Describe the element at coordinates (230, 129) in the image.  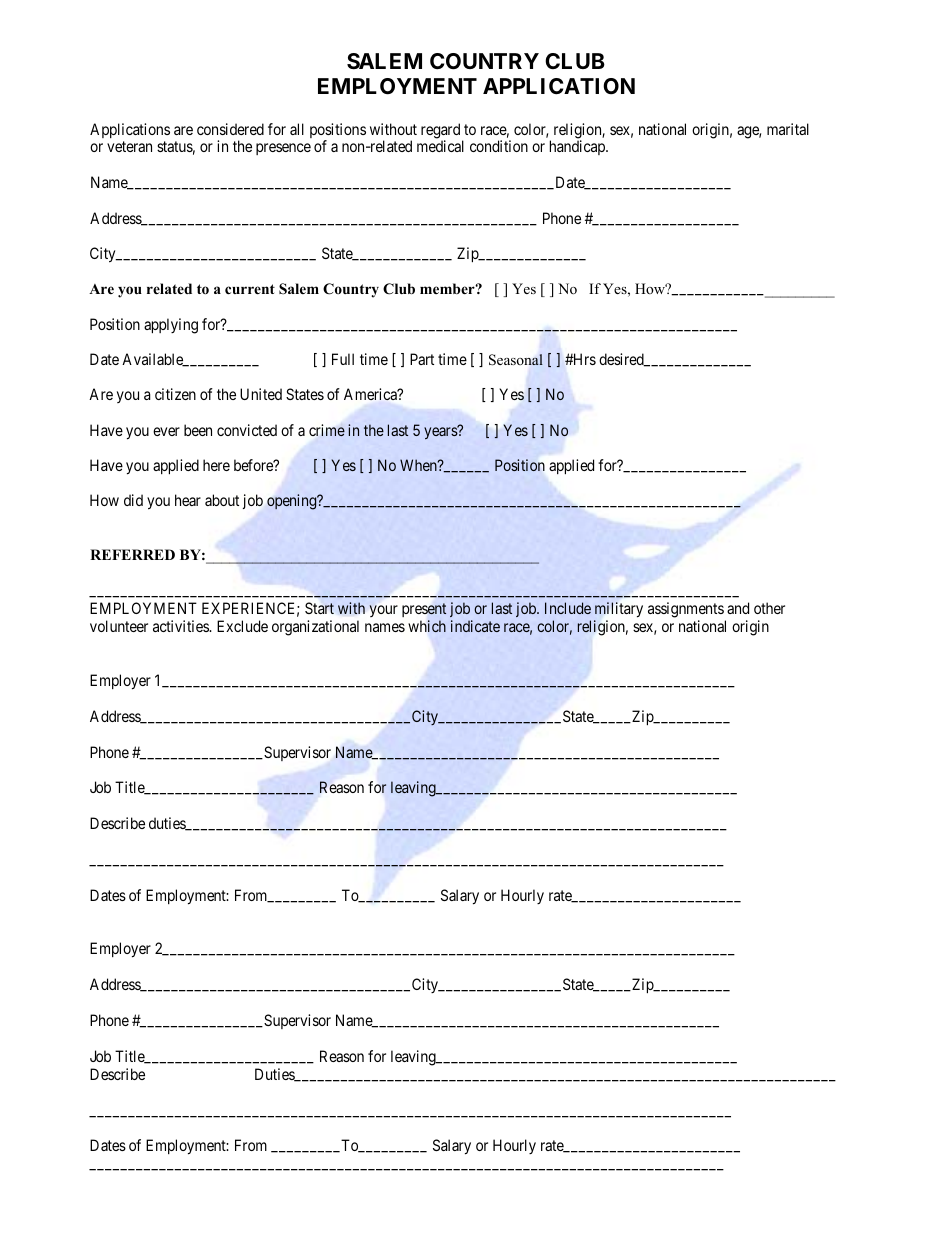
I see `considered` at that location.
